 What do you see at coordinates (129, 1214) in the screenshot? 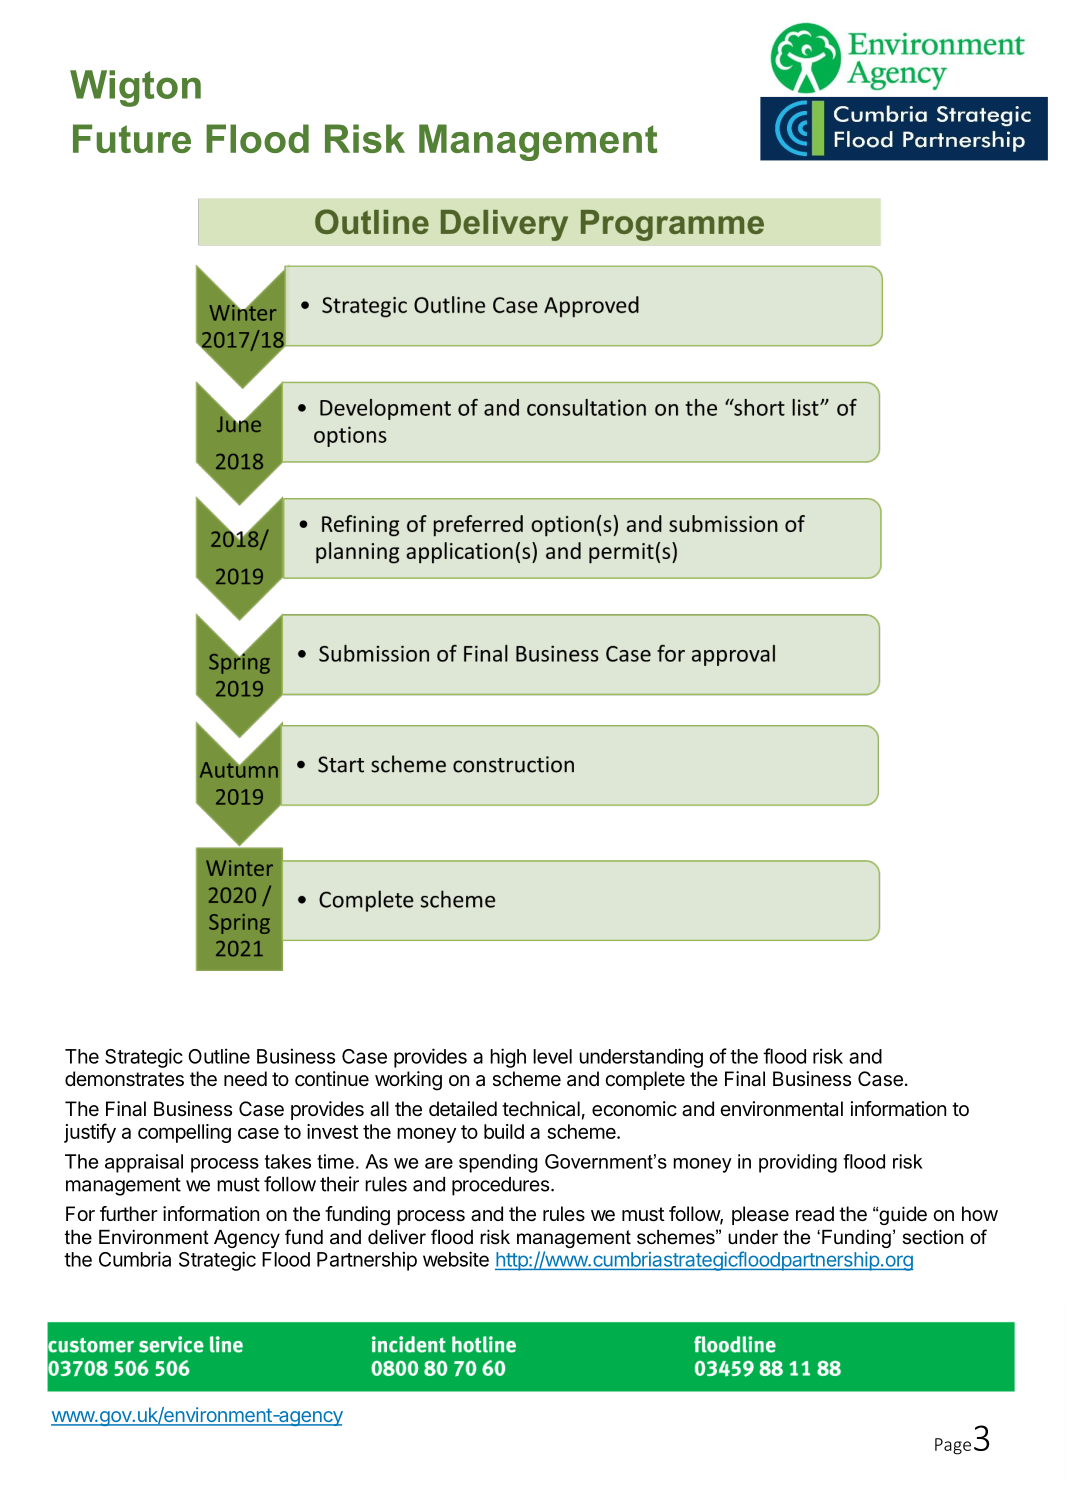
I see `further` at bounding box center [129, 1214].
